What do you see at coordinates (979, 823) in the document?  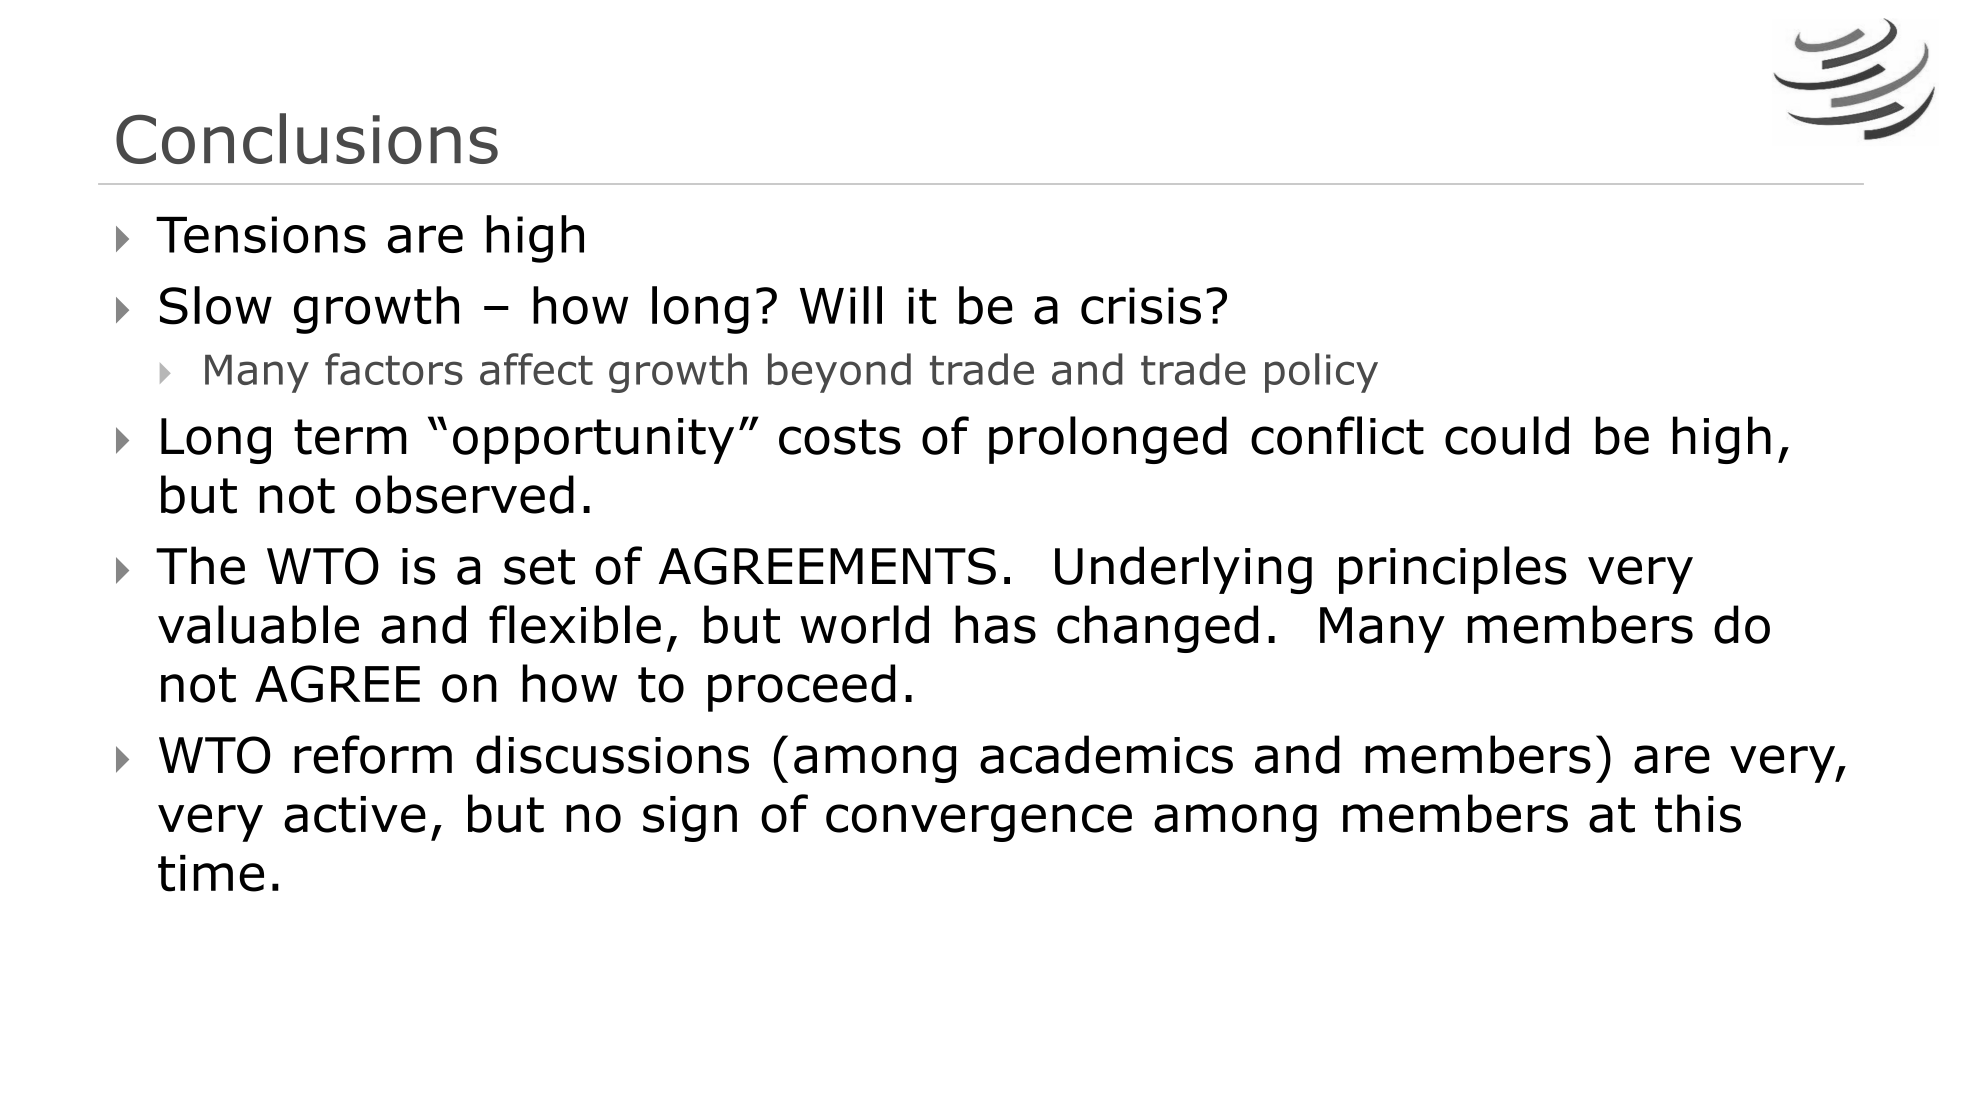 I see `convergence` at bounding box center [979, 823].
